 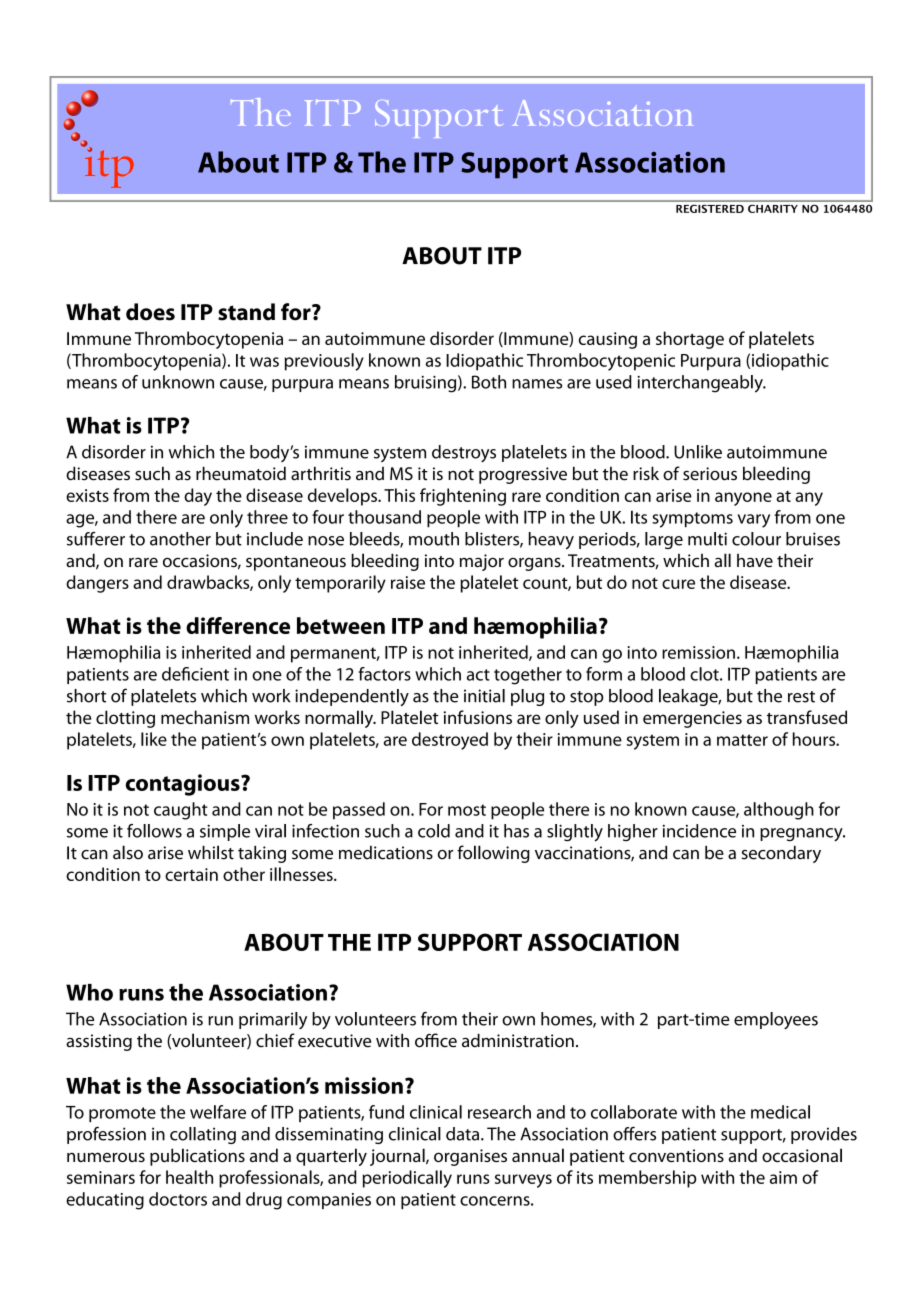 What do you see at coordinates (241, 473) in the screenshot?
I see `rheumatoid` at bounding box center [241, 473].
